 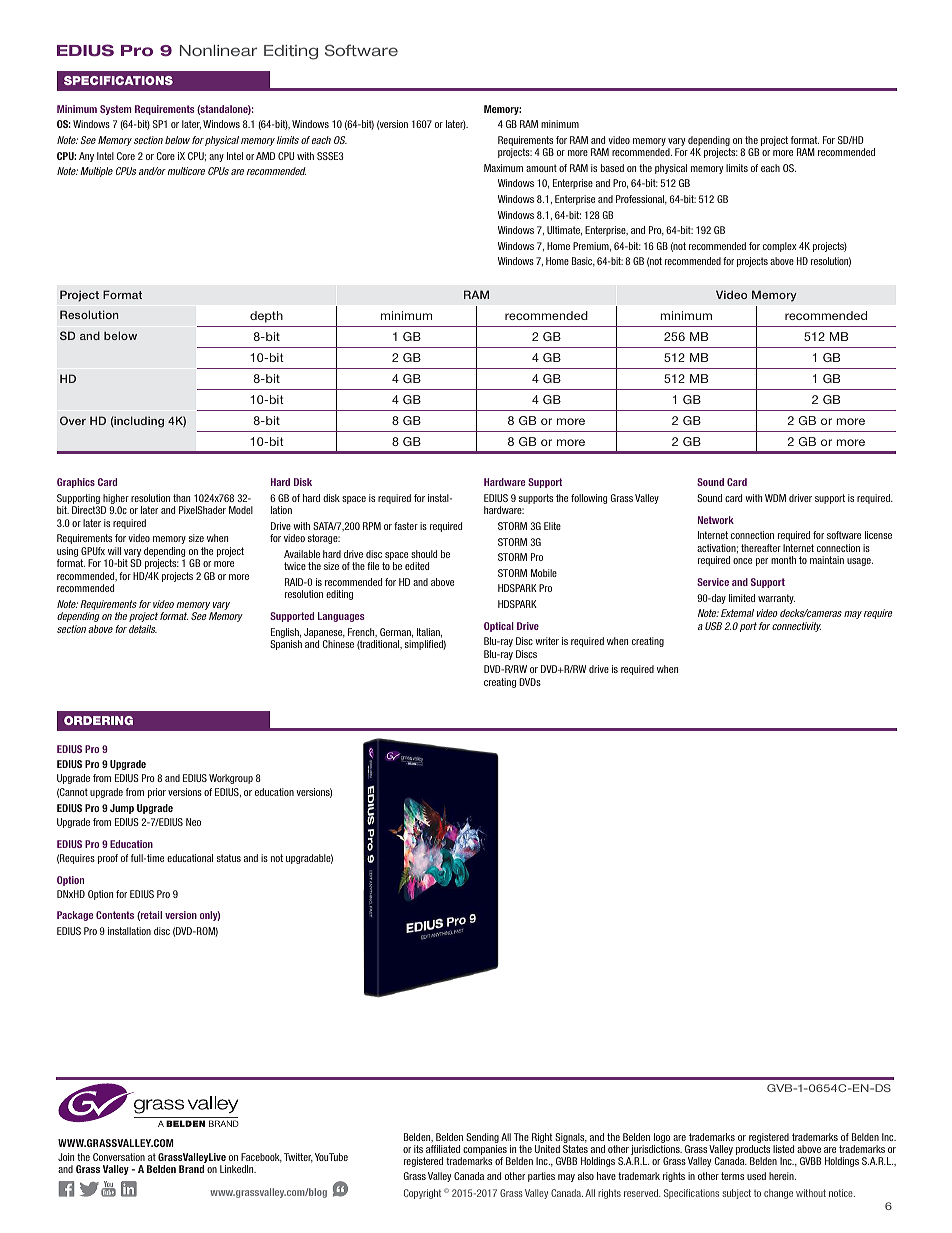 What do you see at coordinates (612, 168) in the image?
I see `based` at bounding box center [612, 168].
